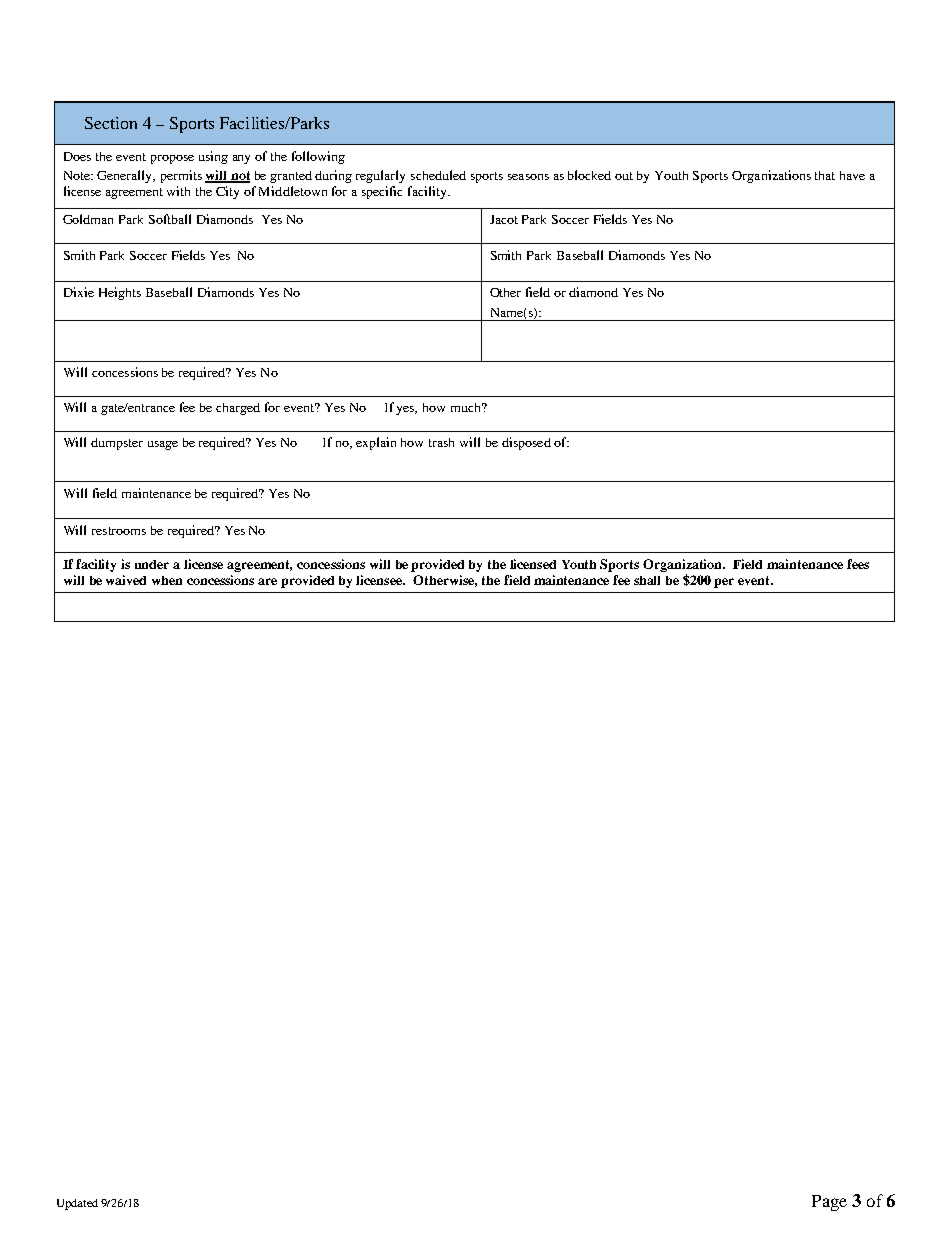  I want to click on trash, so click(441, 442).
